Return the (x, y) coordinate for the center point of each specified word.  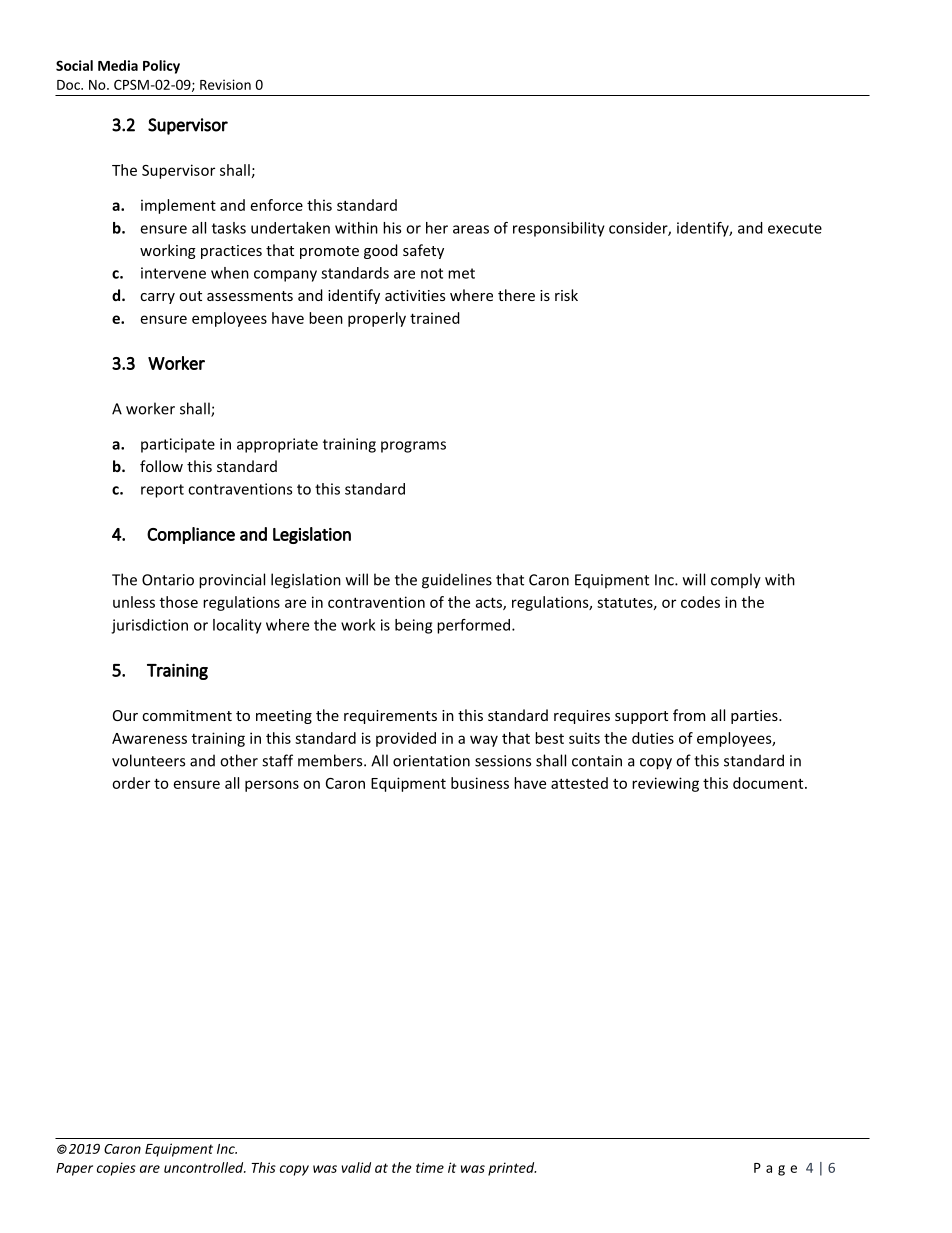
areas (471, 229)
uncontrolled (205, 1167)
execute (795, 228)
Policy (161, 67)
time (430, 1167)
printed (512, 1169)
